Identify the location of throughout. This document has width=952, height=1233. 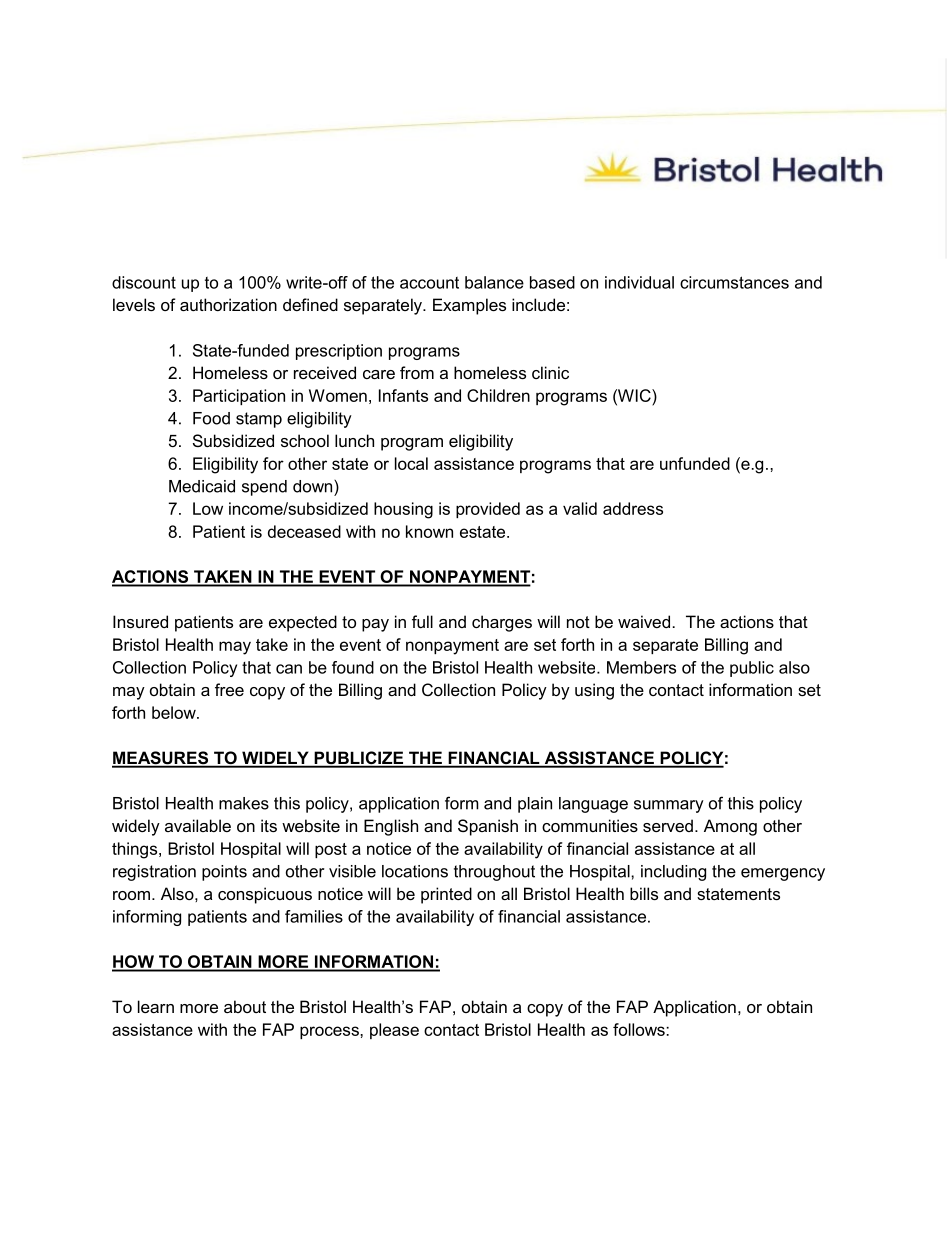
(494, 873).
